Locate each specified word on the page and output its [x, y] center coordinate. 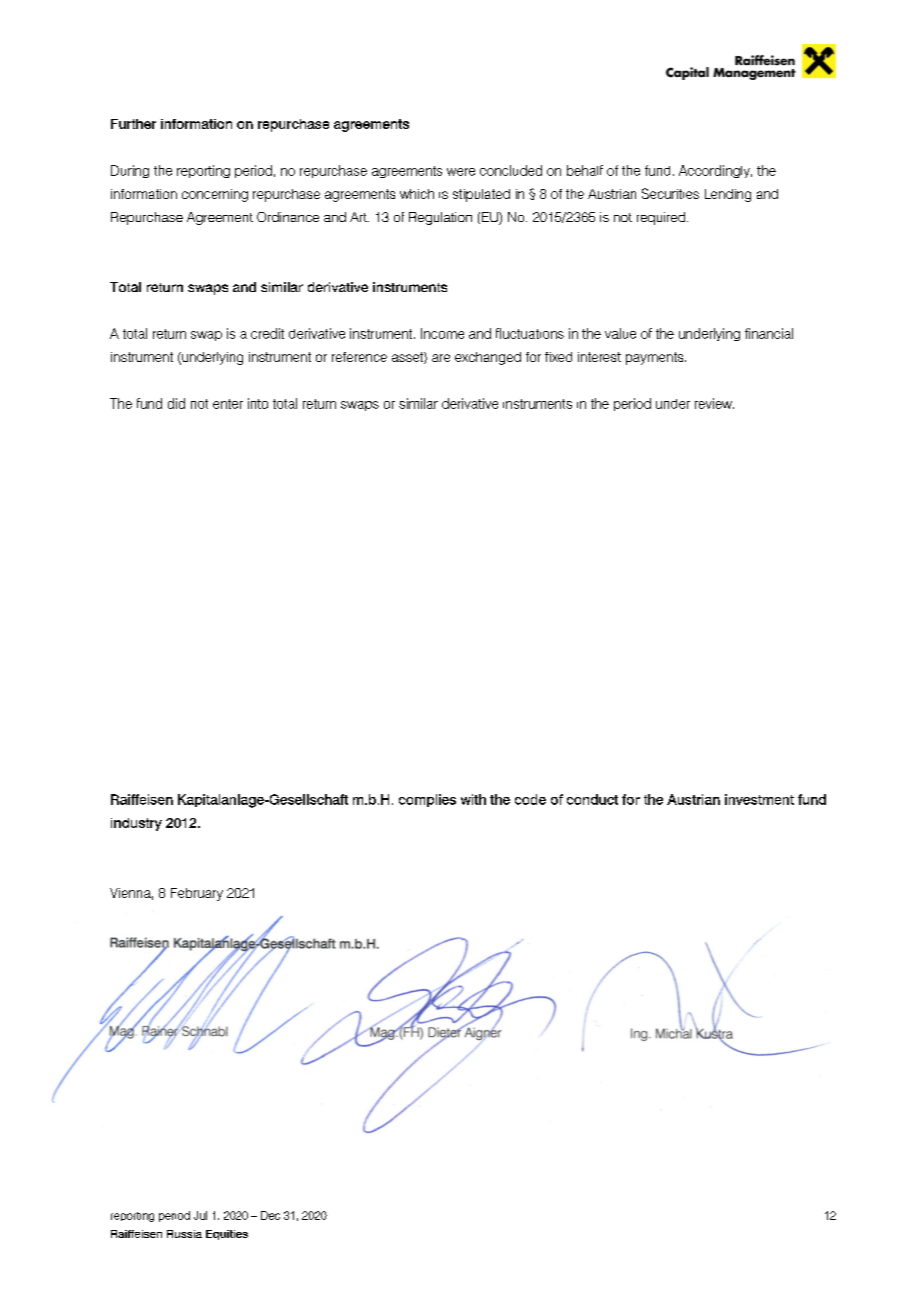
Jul [200, 1215]
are [441, 358]
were [461, 172]
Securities [670, 193]
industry [136, 824]
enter [228, 404]
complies [427, 800]
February [197, 894]
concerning [215, 195]
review [714, 403]
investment [759, 799]
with [473, 799]
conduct [592, 799]
